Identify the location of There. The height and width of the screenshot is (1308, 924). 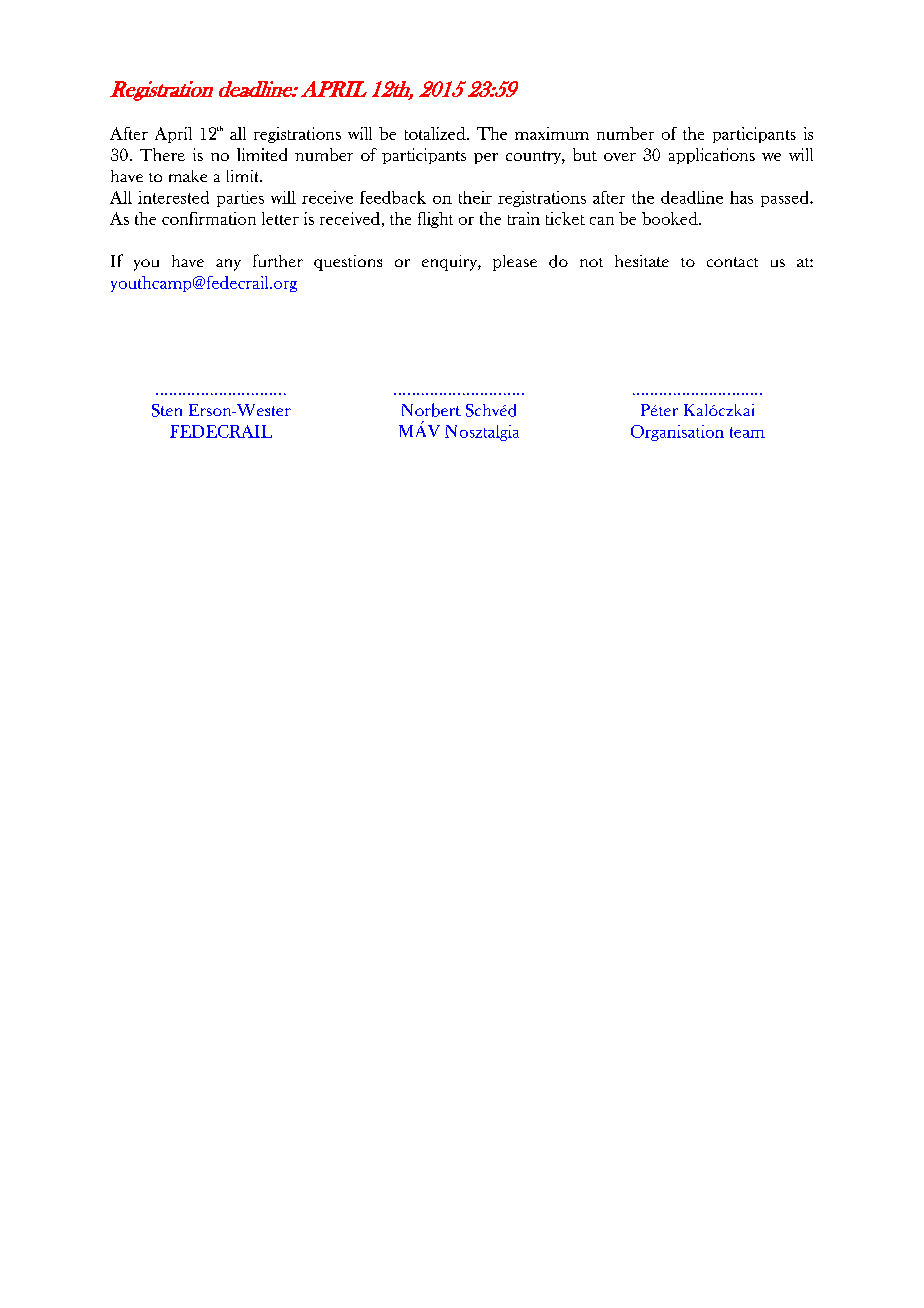
(162, 154).
